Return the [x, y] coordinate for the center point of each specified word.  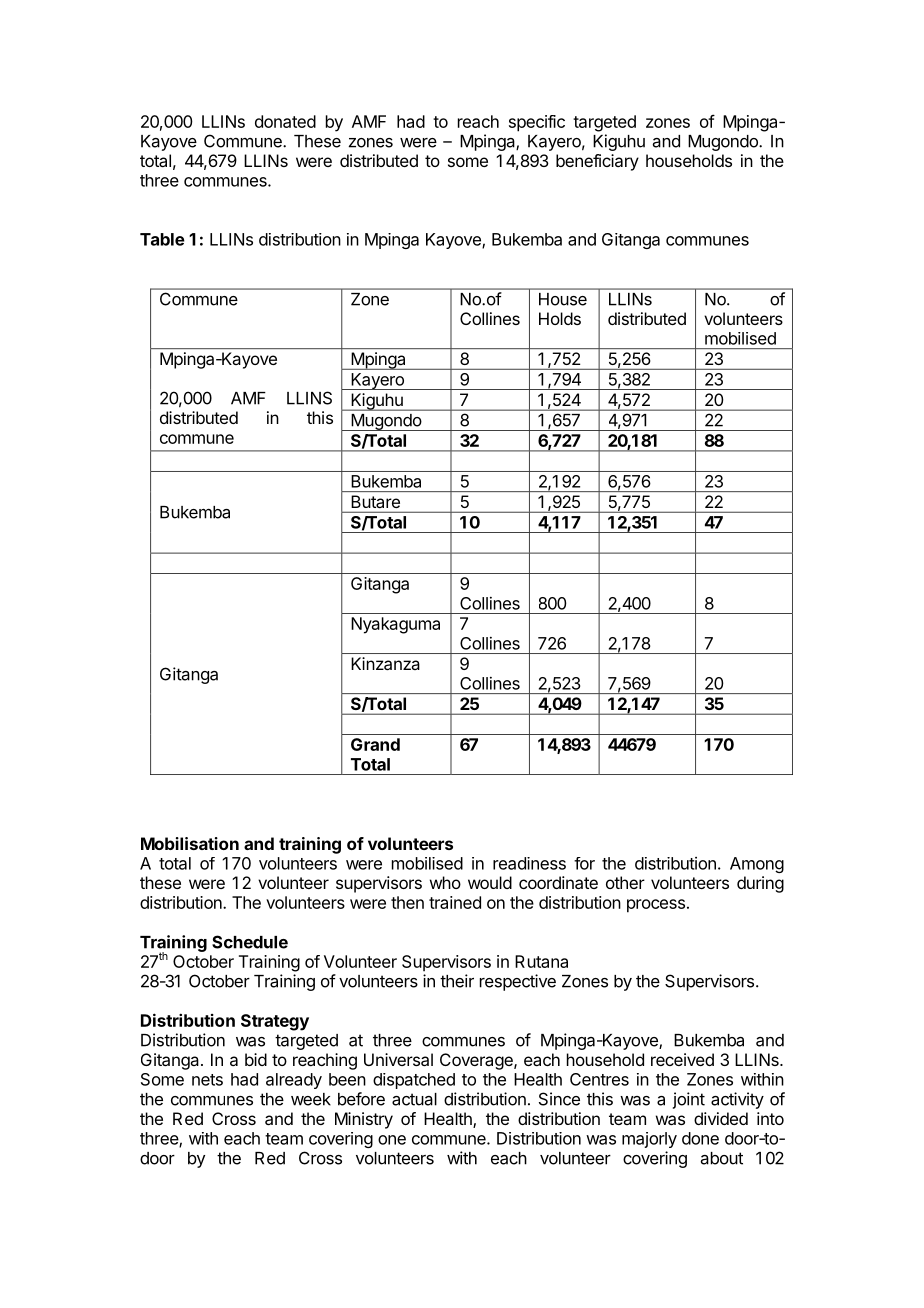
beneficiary [597, 162]
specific [537, 123]
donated [285, 121]
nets [207, 1080]
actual [414, 1099]
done [700, 1138]
